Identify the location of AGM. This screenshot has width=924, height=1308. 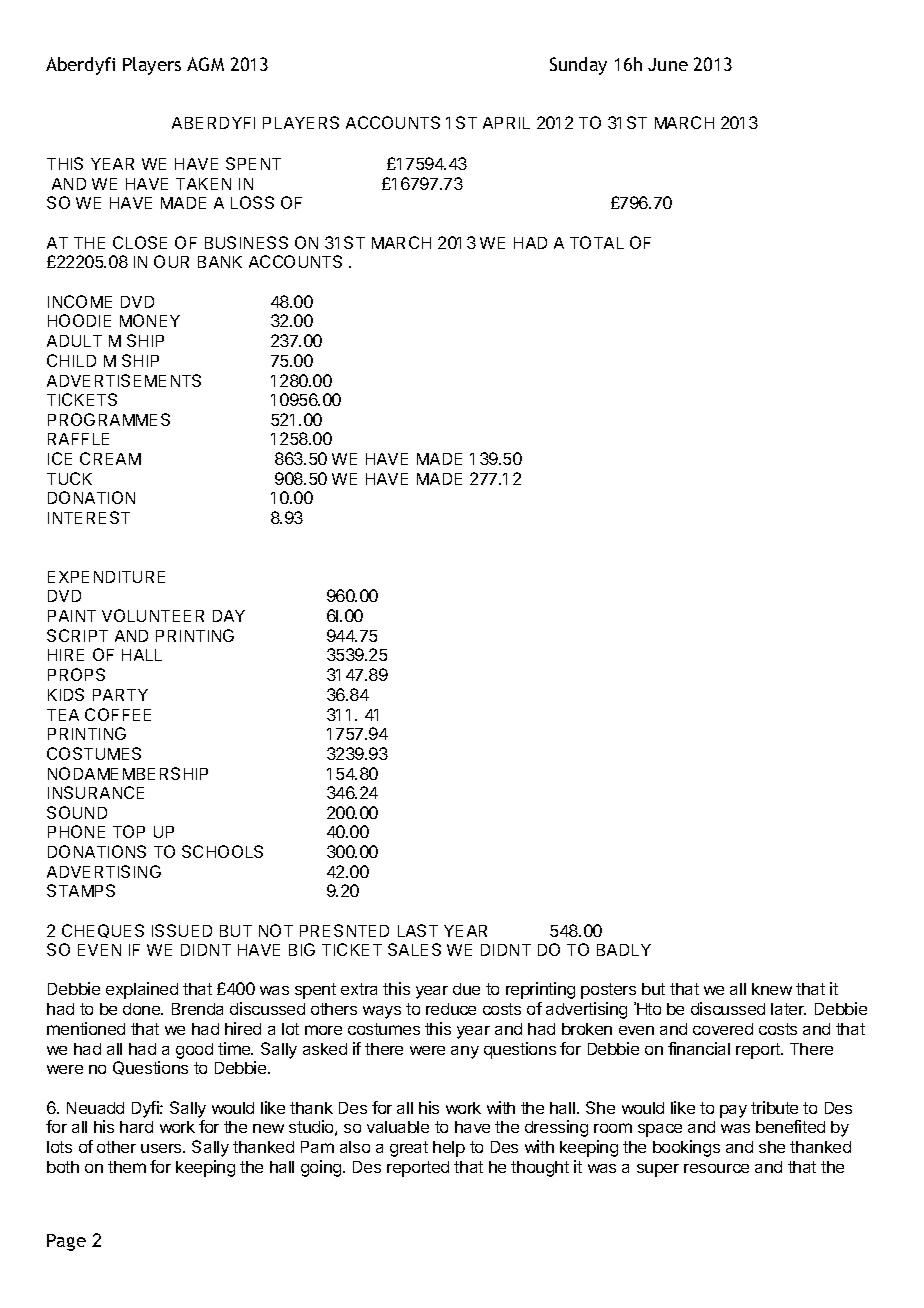
(205, 64).
